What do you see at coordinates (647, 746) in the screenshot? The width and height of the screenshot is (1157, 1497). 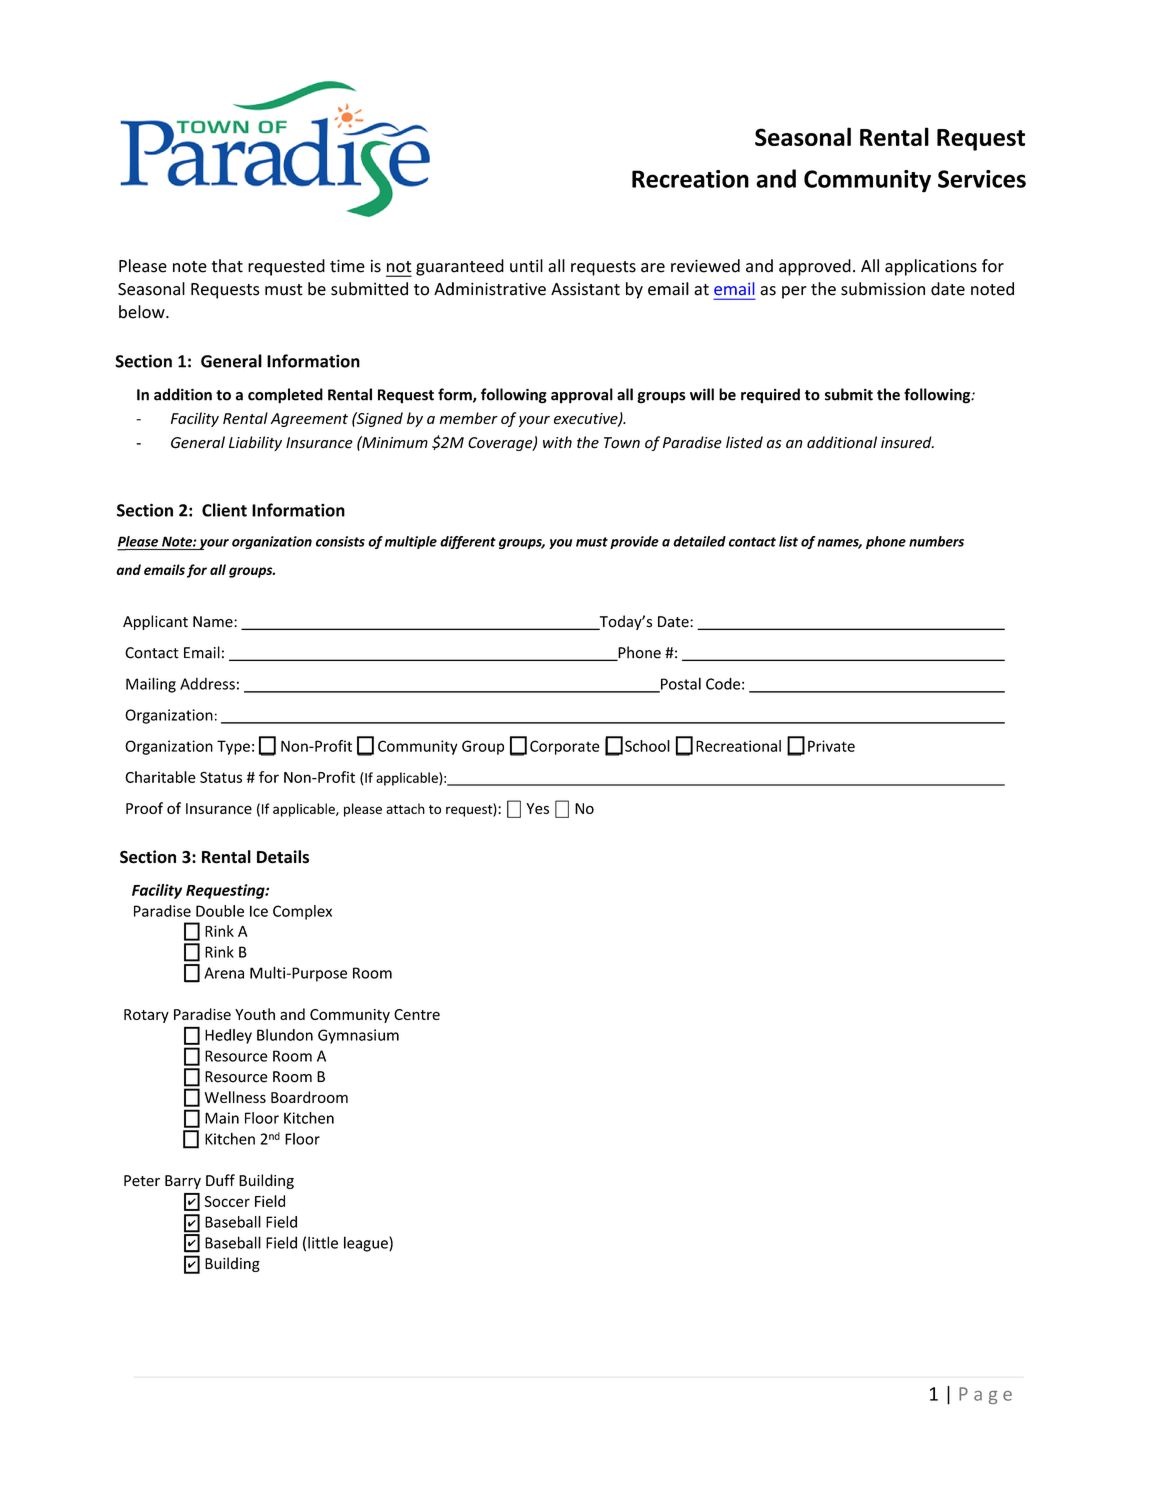 I see `School` at bounding box center [647, 746].
